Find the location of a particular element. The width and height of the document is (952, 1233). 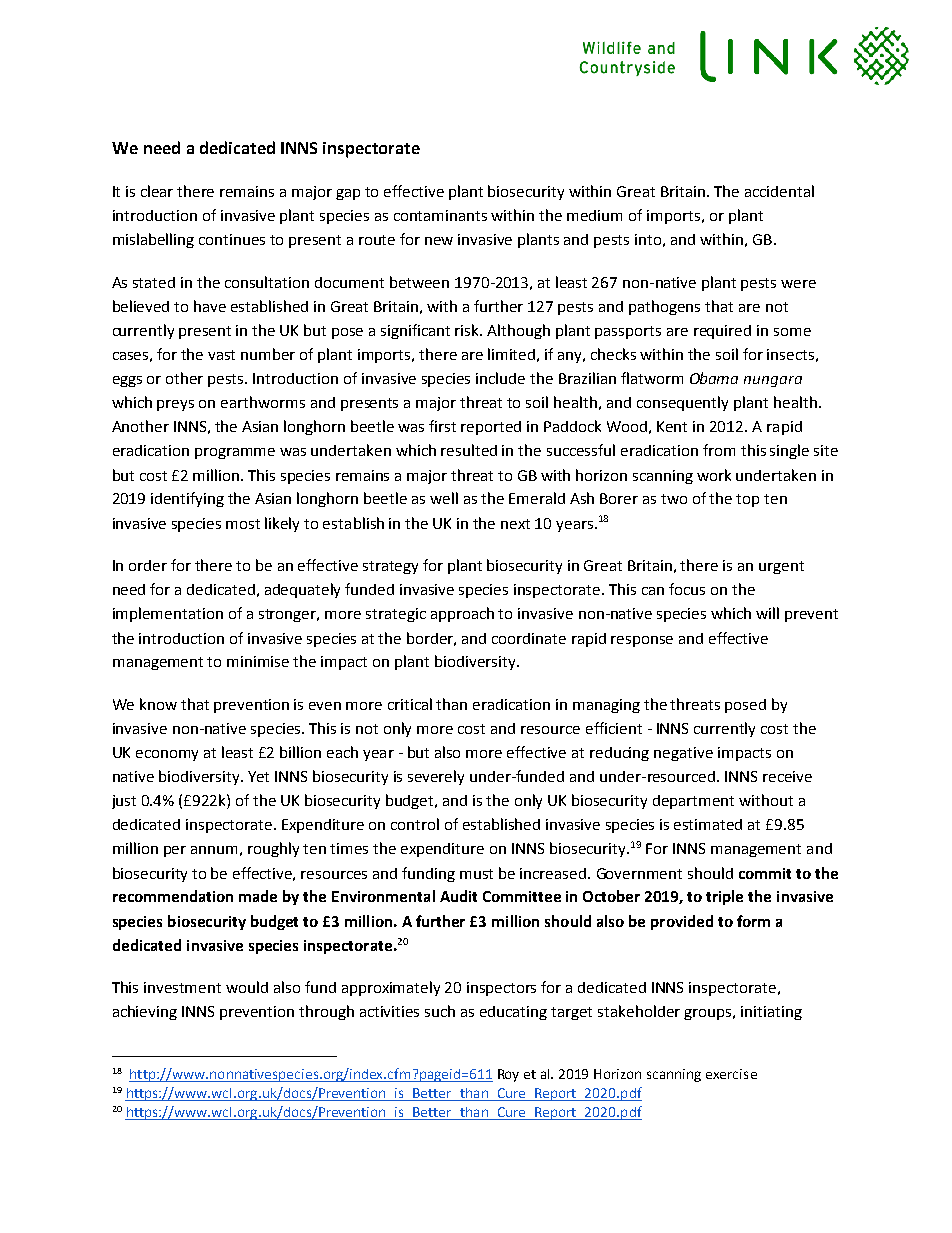

from is located at coordinates (719, 450).
